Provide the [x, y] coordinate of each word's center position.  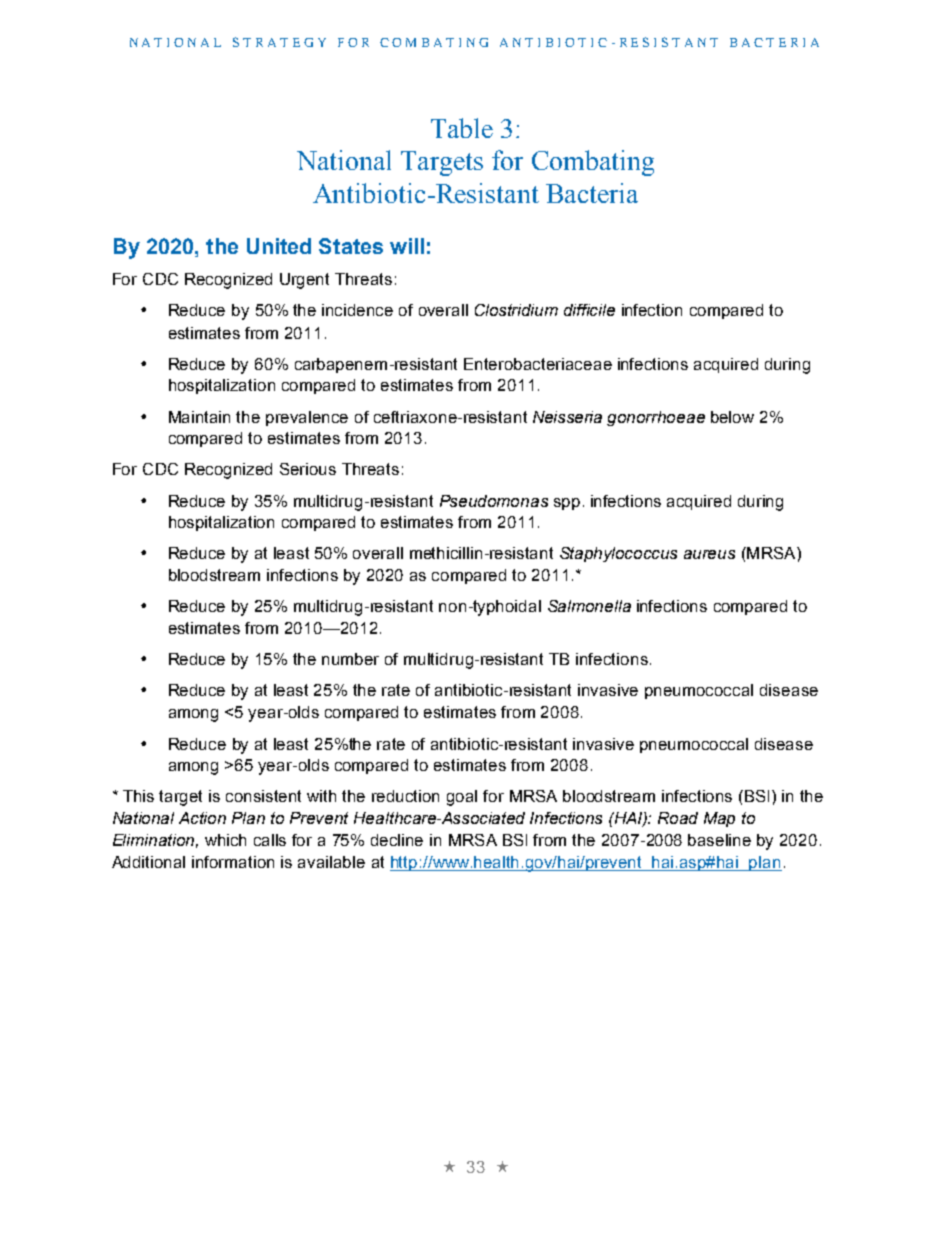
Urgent [304, 281]
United [279, 246]
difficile [589, 310]
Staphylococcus [618, 554]
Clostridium [516, 310]
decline [397, 840]
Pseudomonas [494, 501]
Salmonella [589, 606]
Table [462, 128]
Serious [308, 469]
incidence [357, 310]
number [350, 659]
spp [567, 504]
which [225, 840]
